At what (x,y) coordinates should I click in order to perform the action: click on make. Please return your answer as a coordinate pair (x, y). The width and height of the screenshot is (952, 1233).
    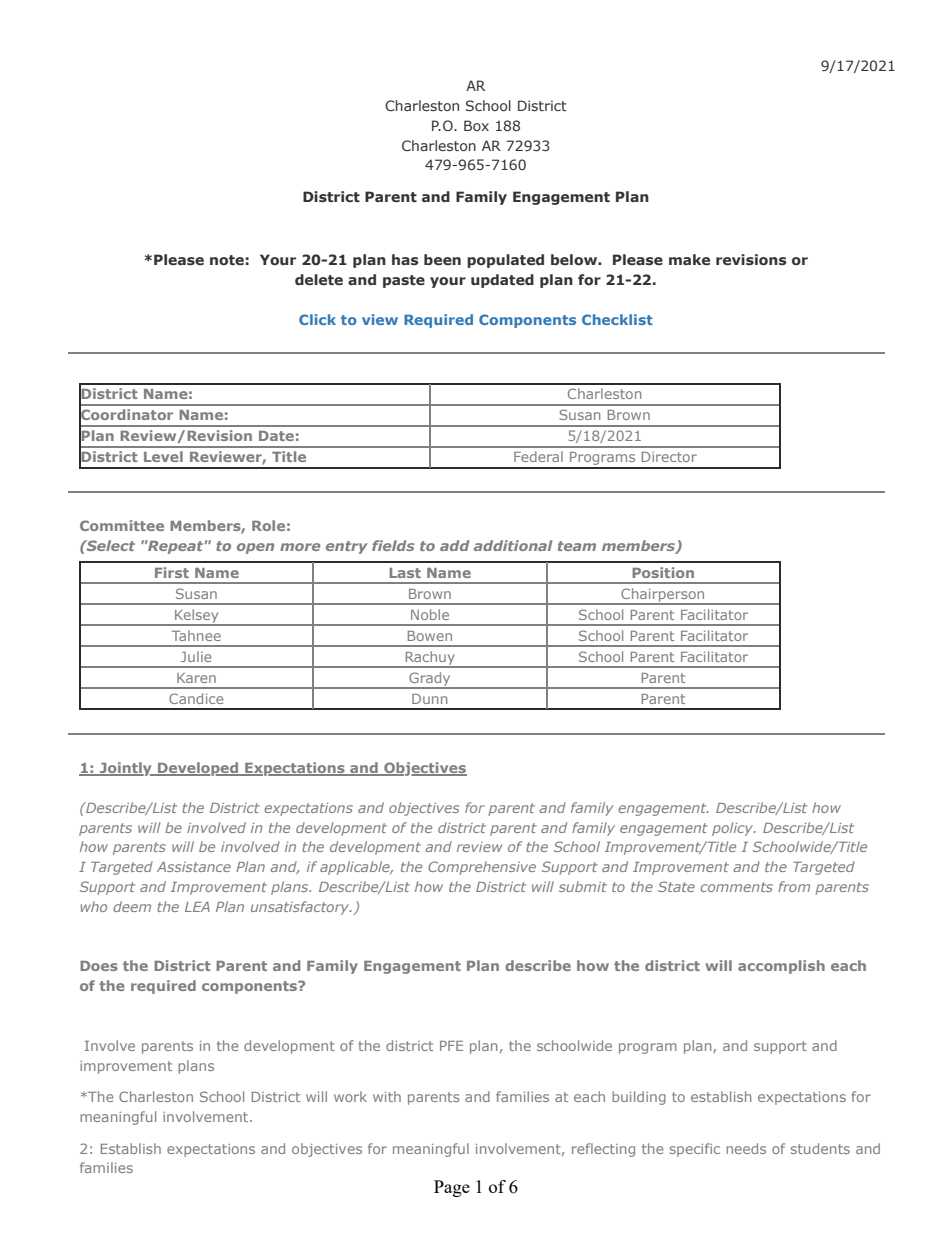
    Looking at the image, I should click on (689, 259).
